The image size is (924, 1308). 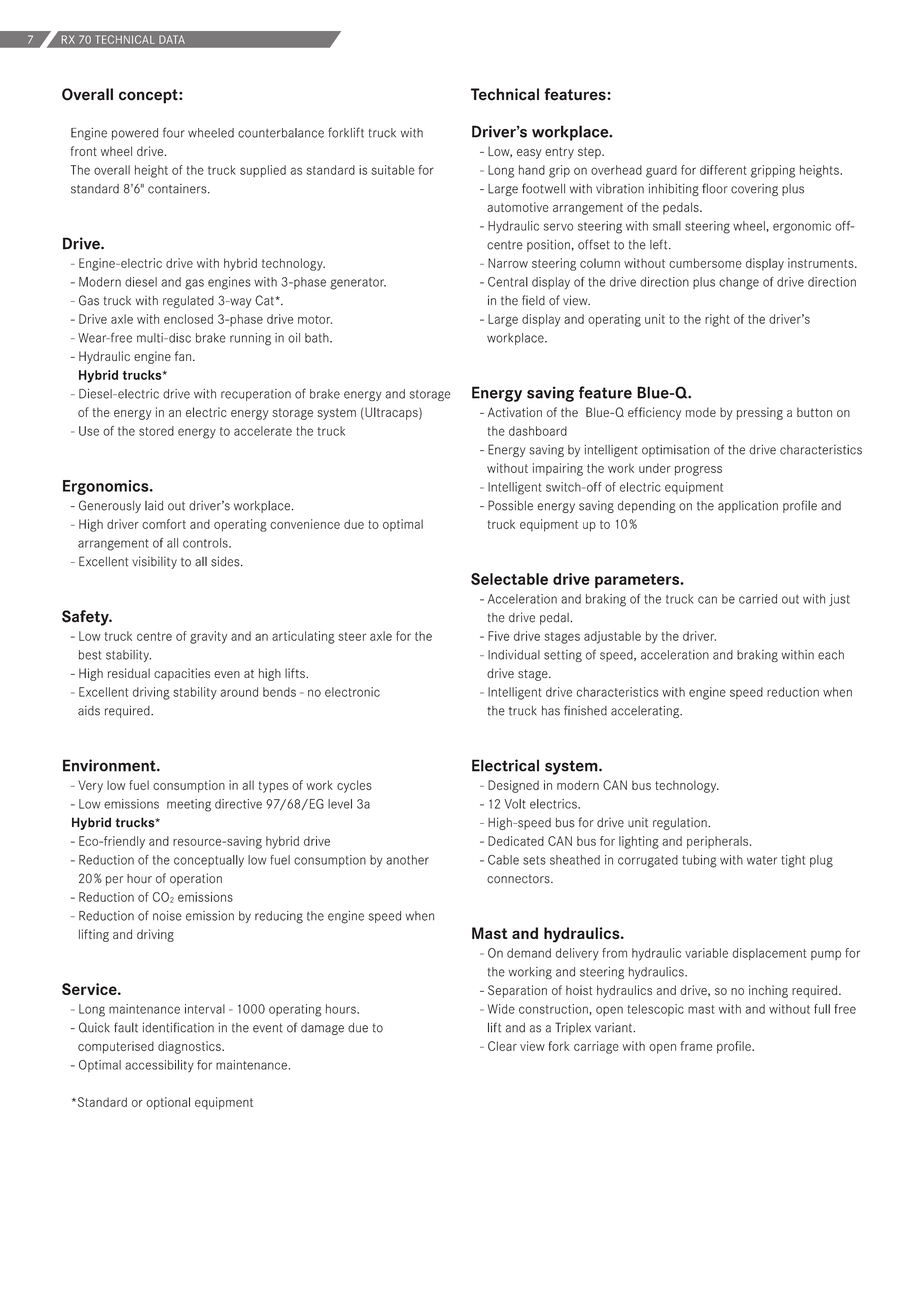 What do you see at coordinates (723, 170) in the screenshot?
I see `different` at bounding box center [723, 170].
